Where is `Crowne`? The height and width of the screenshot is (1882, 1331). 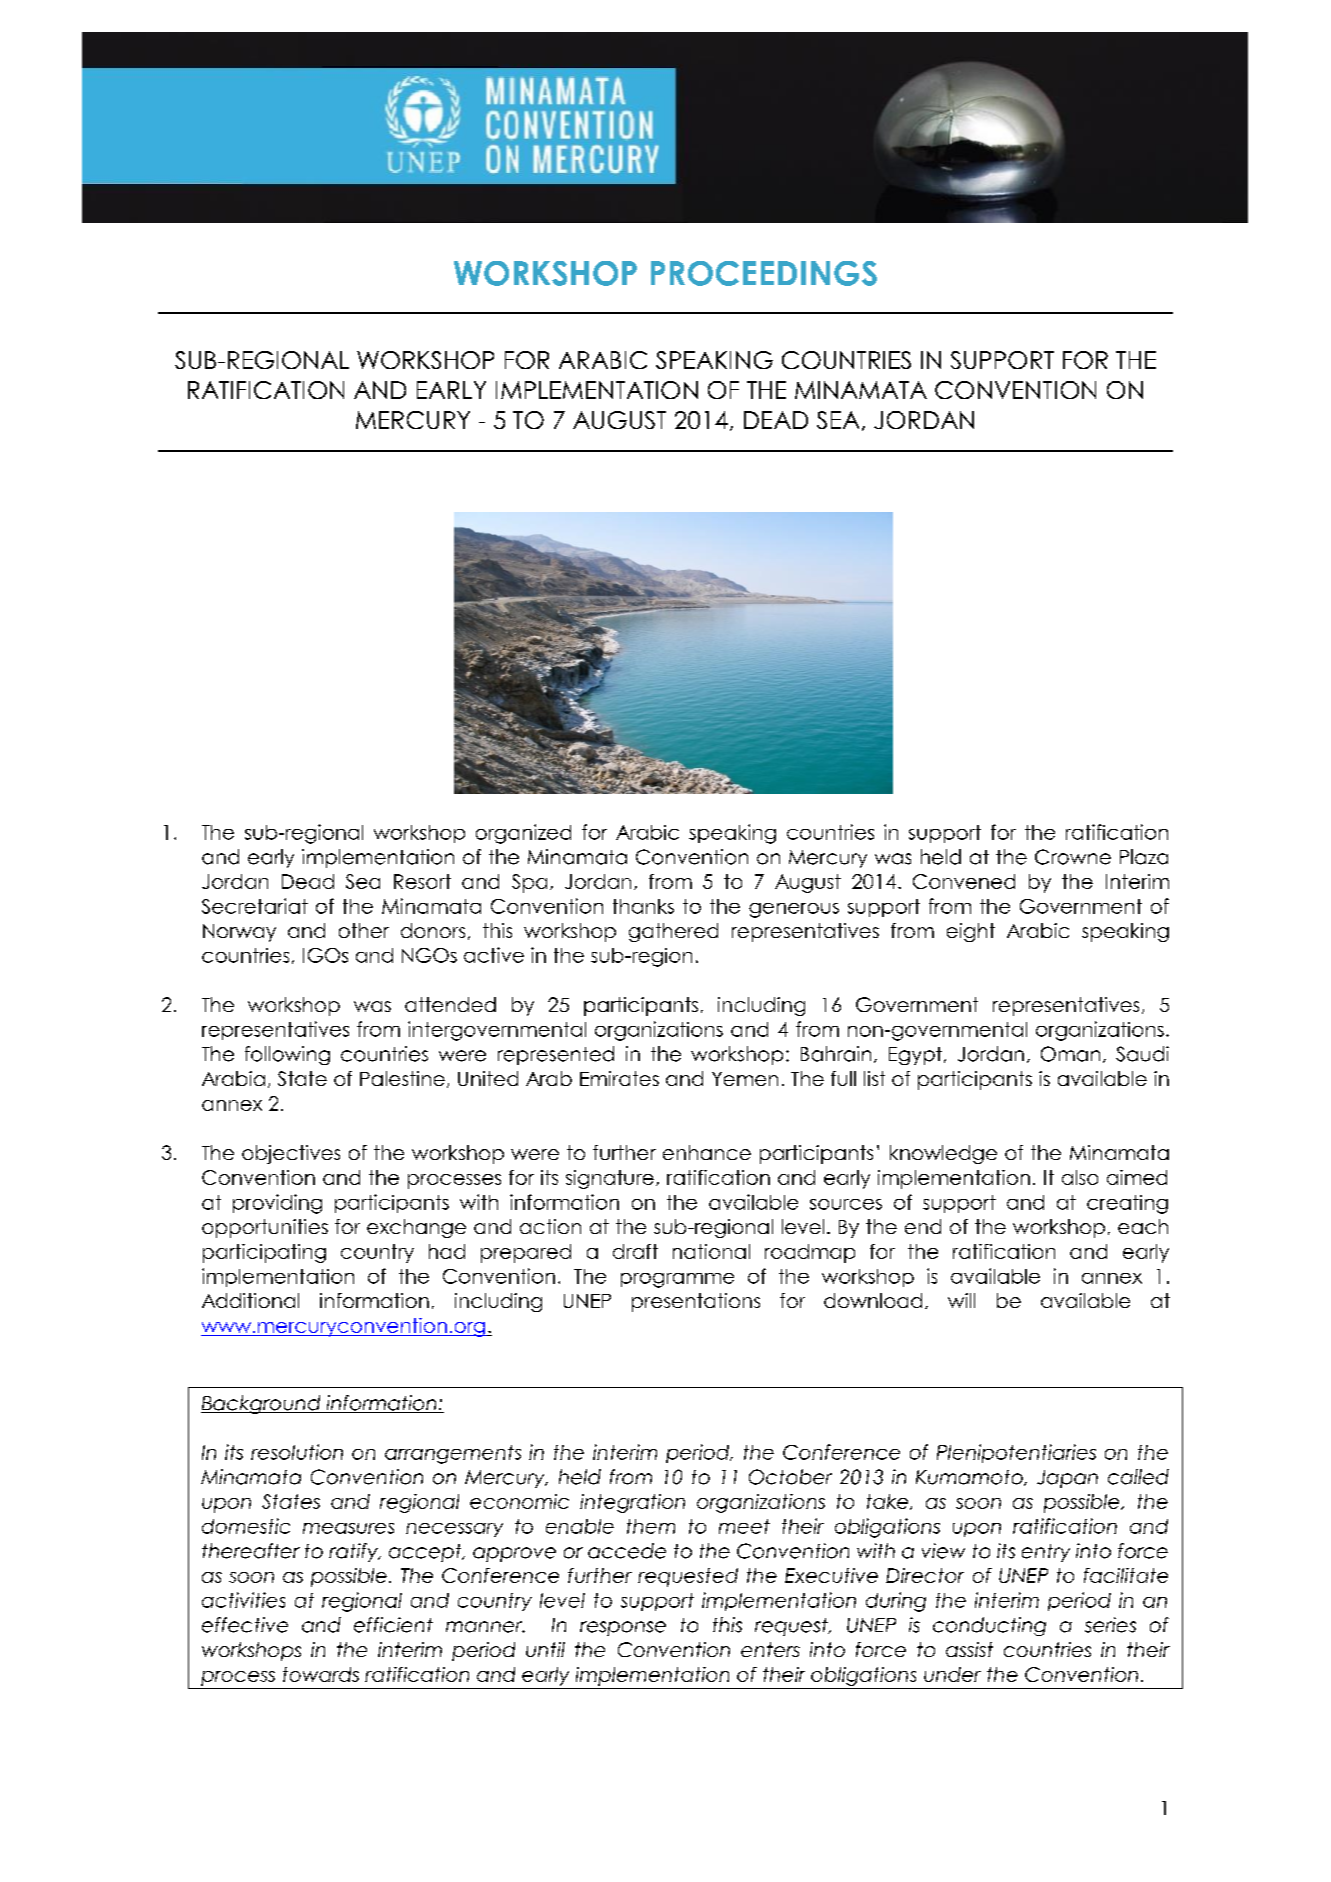
Crowne is located at coordinates (1073, 857).
